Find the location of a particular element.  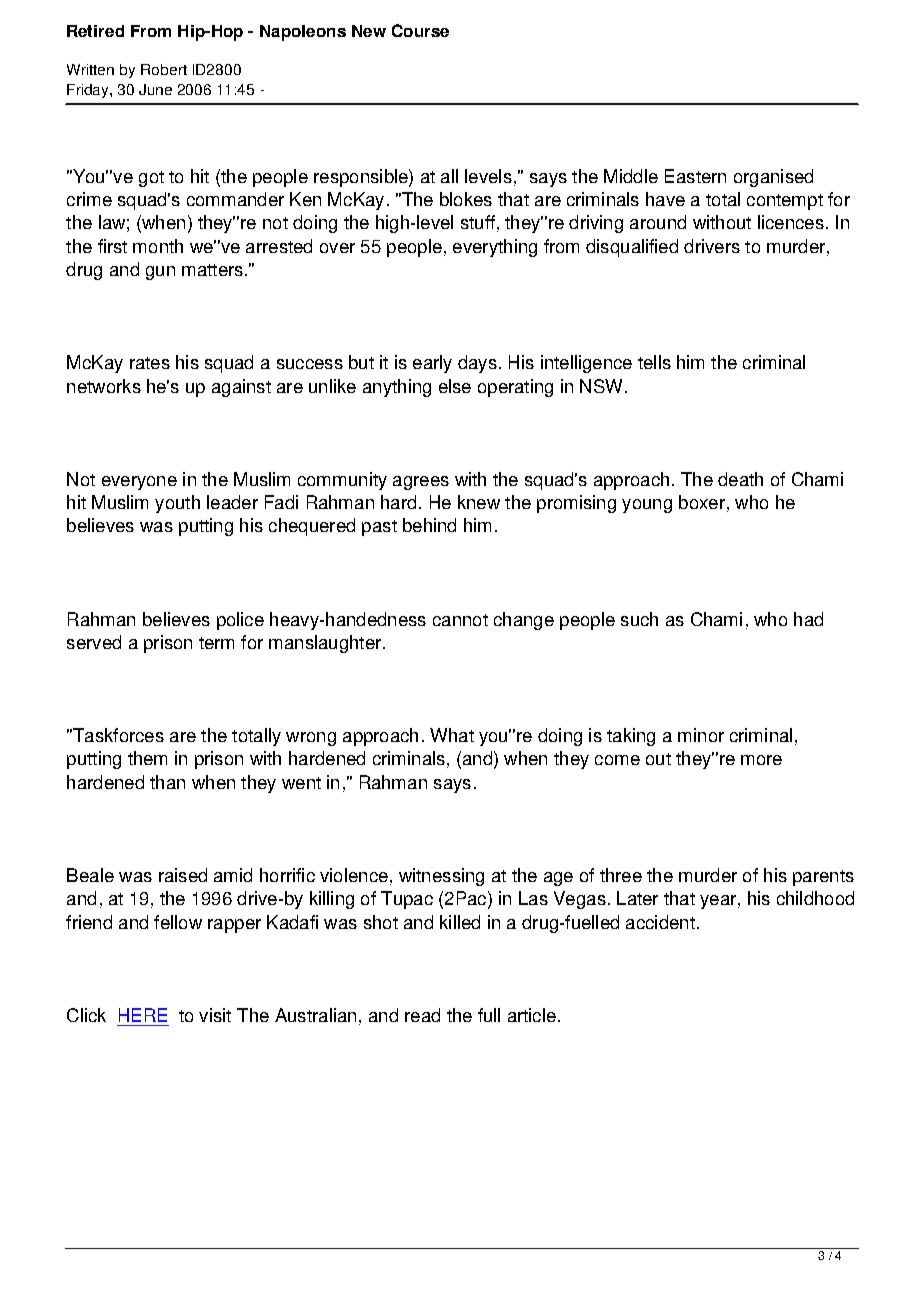

early is located at coordinates (432, 364).
